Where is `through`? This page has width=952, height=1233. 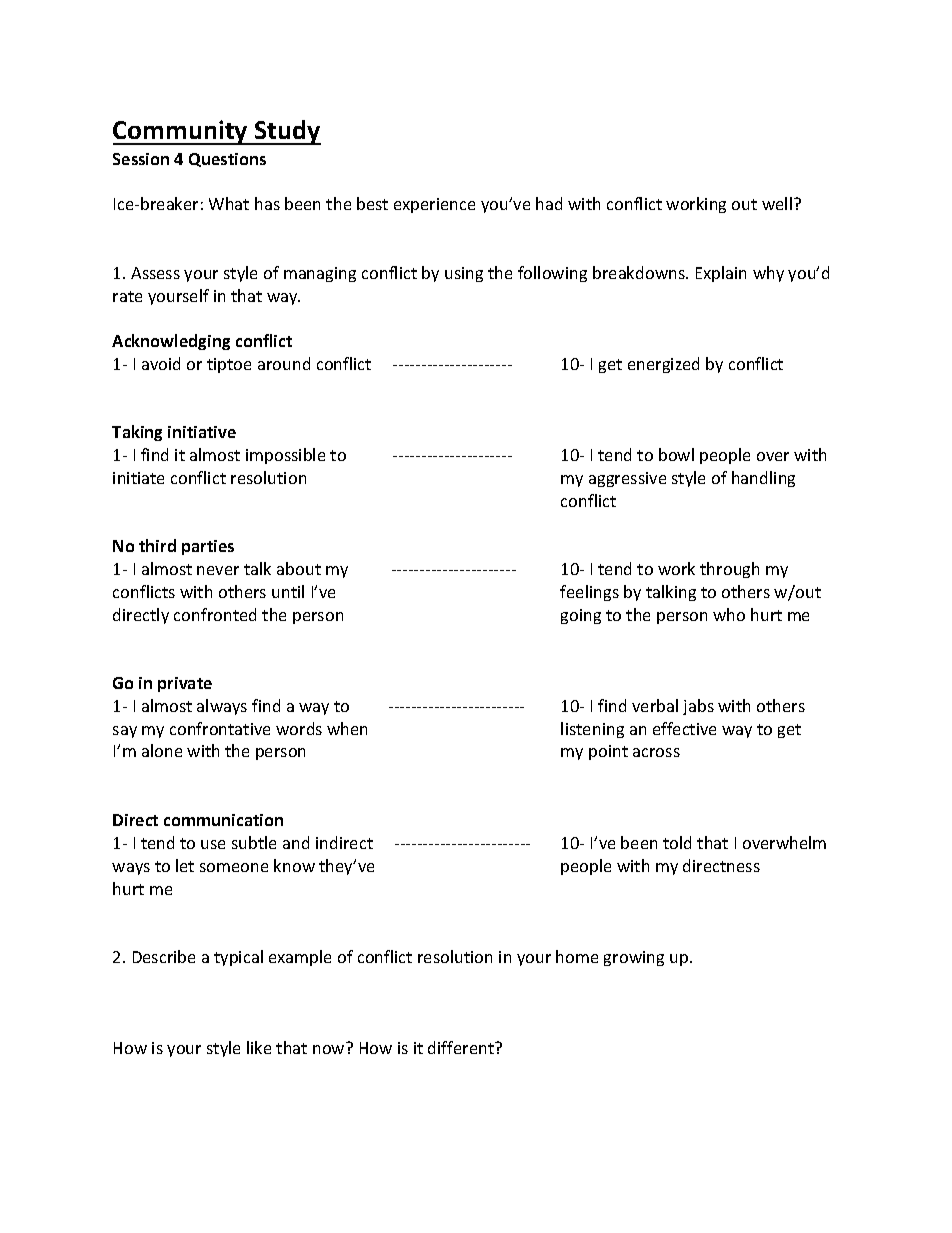
through is located at coordinates (729, 570).
